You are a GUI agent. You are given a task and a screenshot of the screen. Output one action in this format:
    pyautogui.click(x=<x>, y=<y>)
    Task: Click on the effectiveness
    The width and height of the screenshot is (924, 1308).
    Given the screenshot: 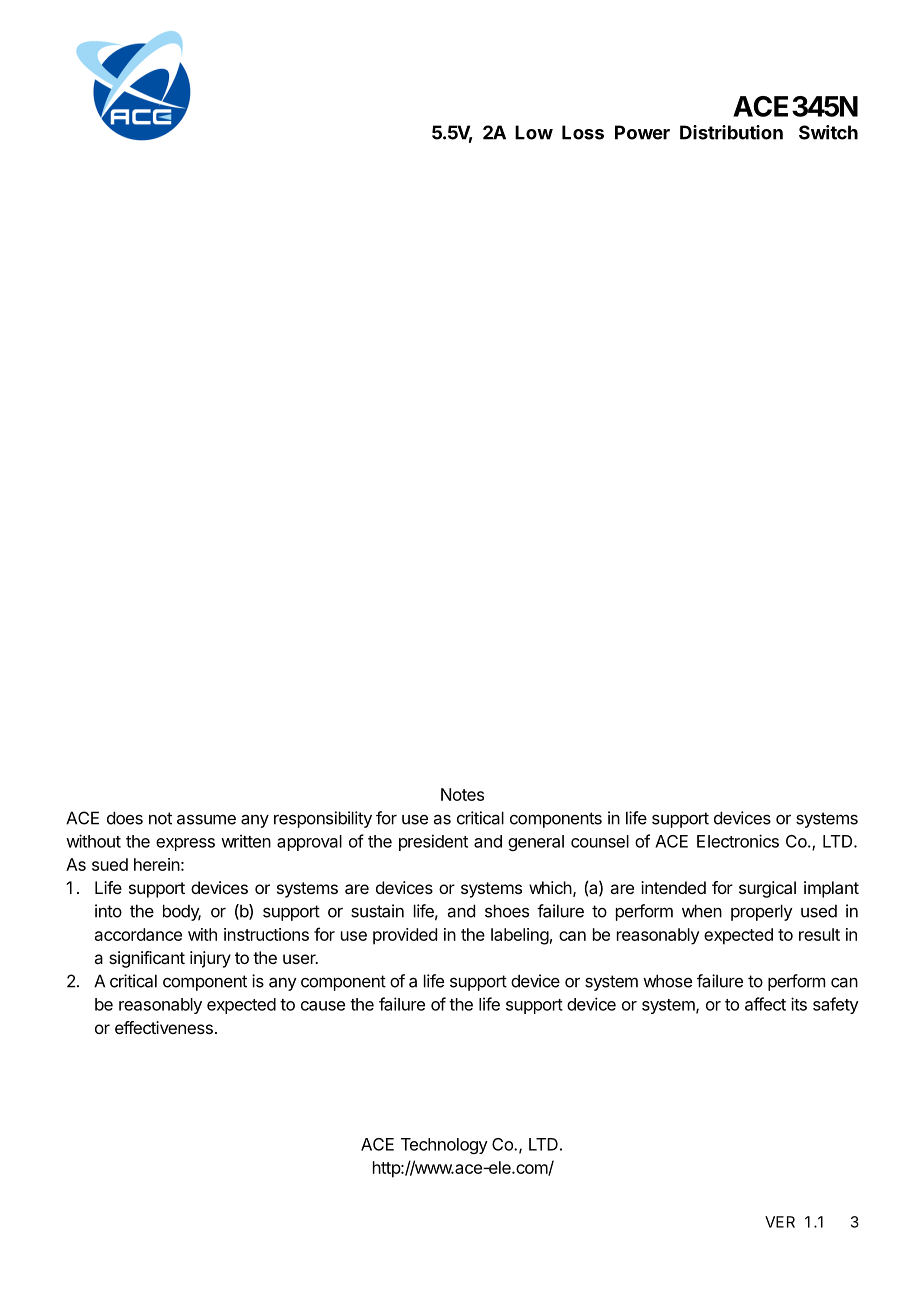 What is the action you would take?
    pyautogui.click(x=164, y=1027)
